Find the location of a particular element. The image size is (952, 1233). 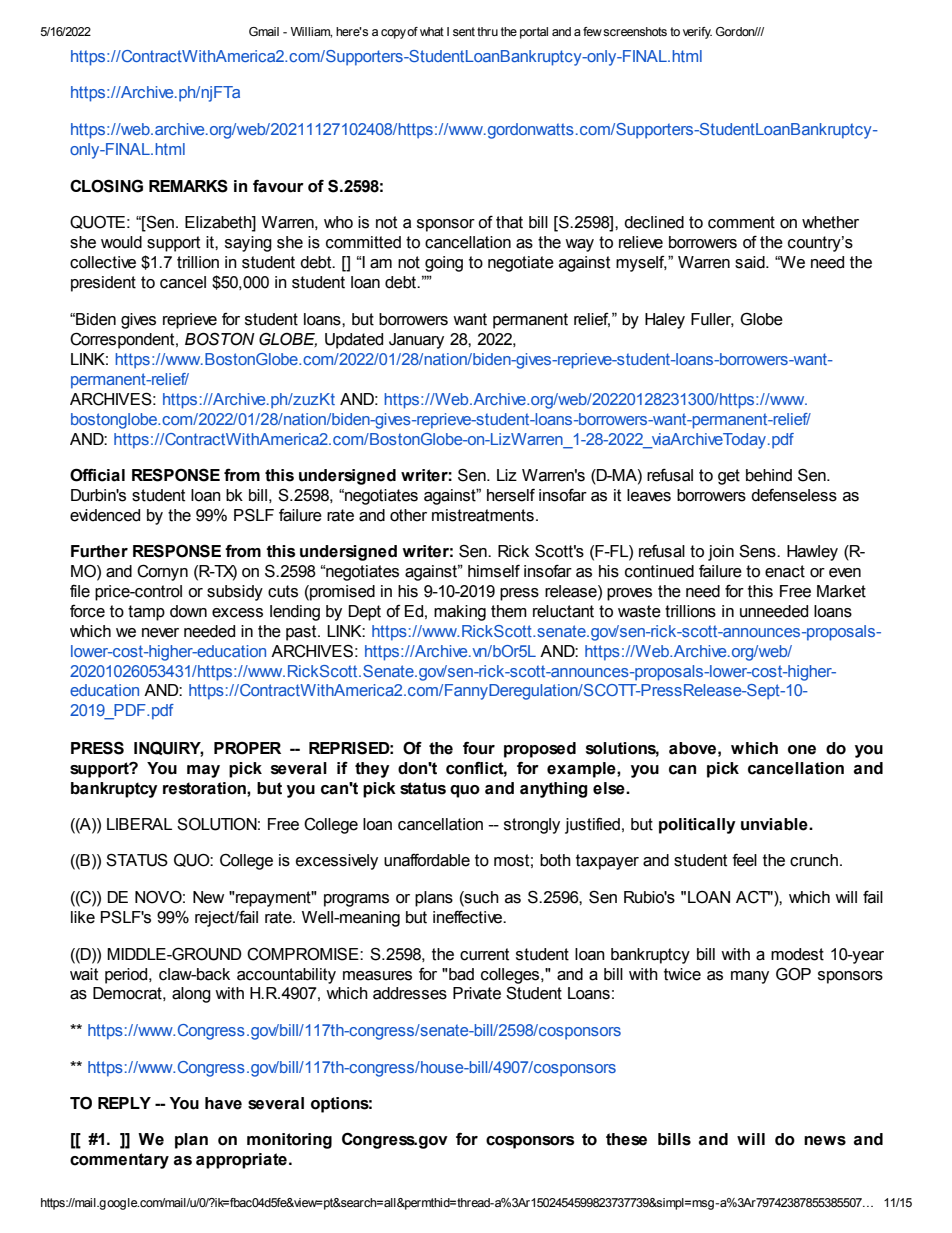

feel is located at coordinates (744, 860).
